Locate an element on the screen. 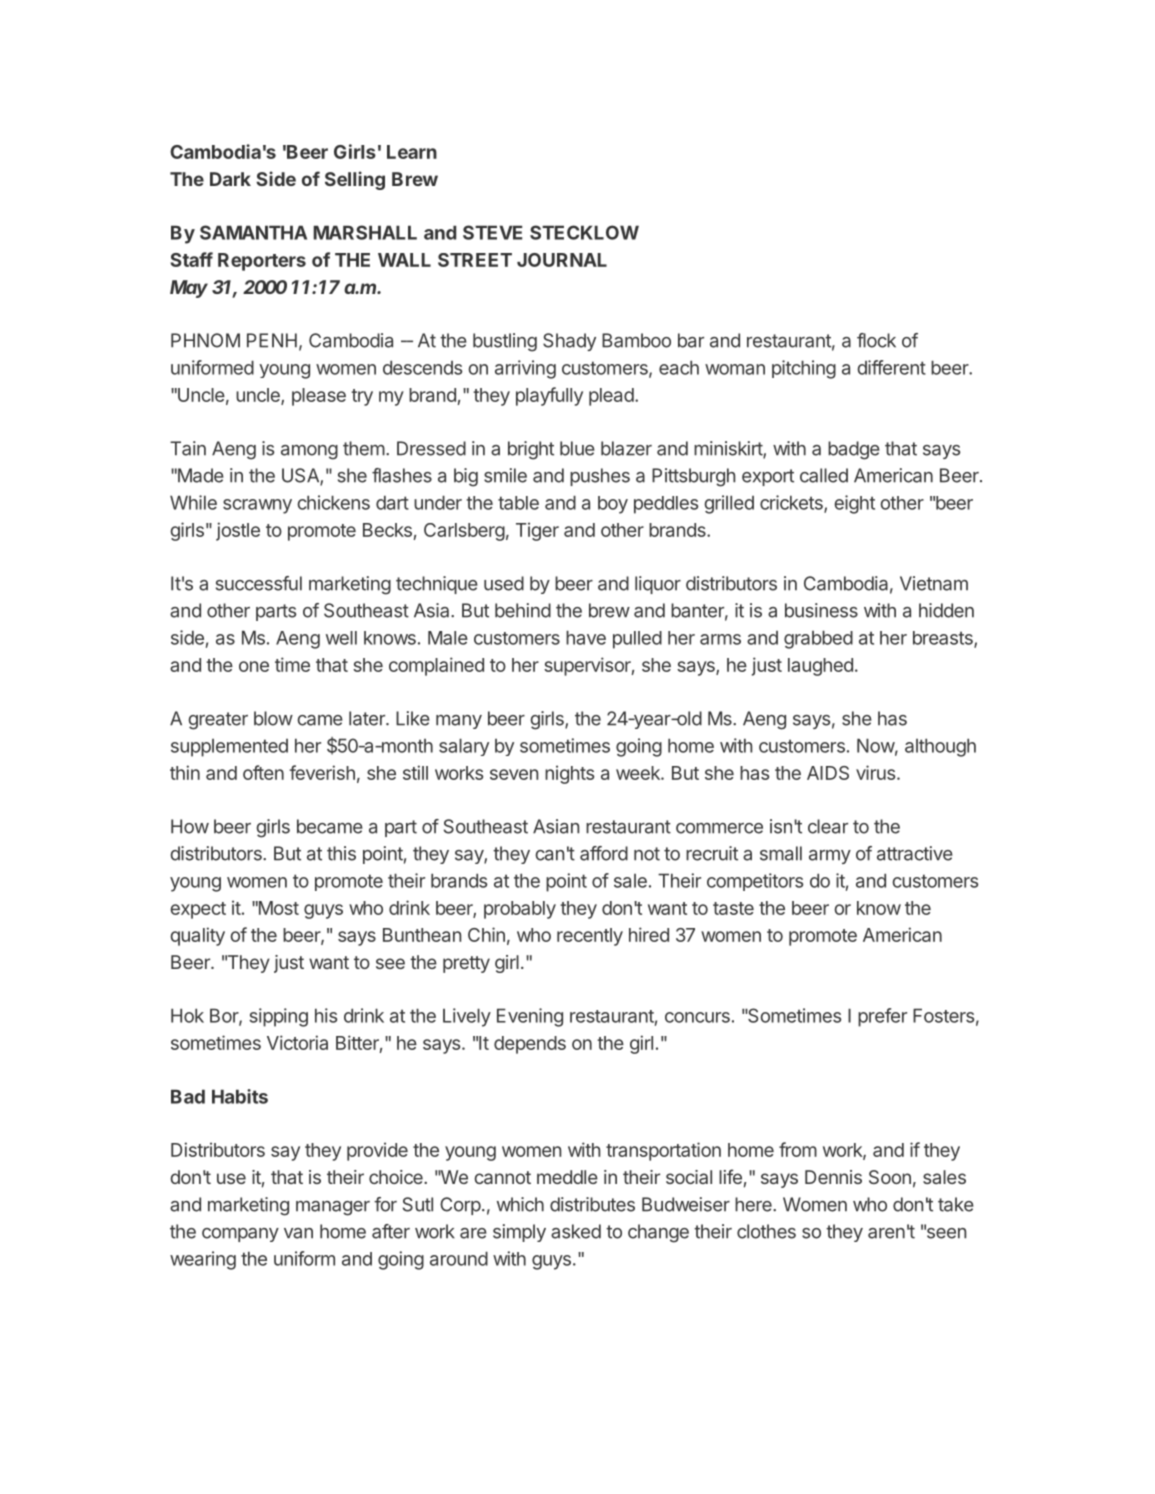 This screenshot has height=1494, width=1155. asked is located at coordinates (576, 1231).
